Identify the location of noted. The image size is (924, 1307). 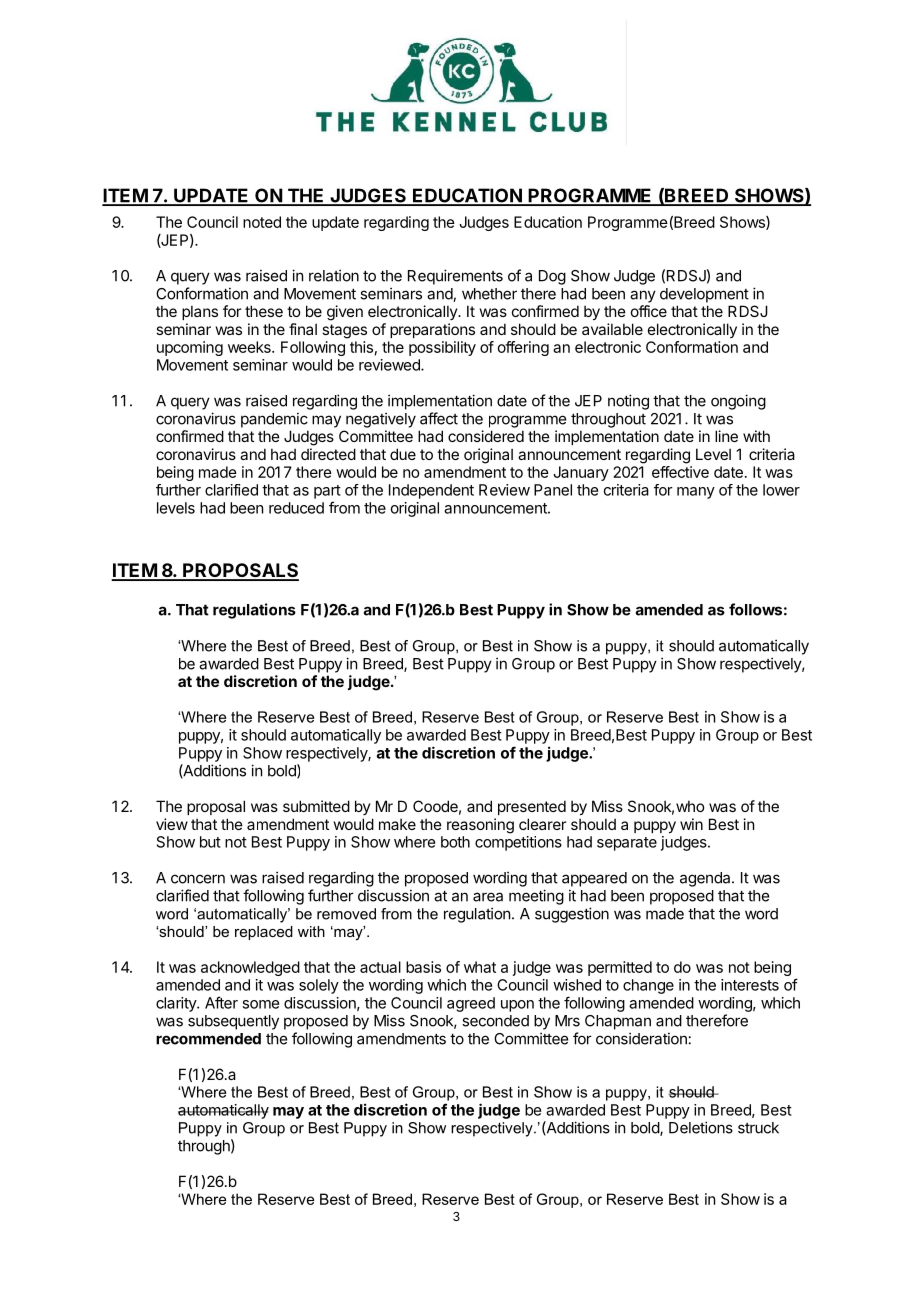
(262, 222).
